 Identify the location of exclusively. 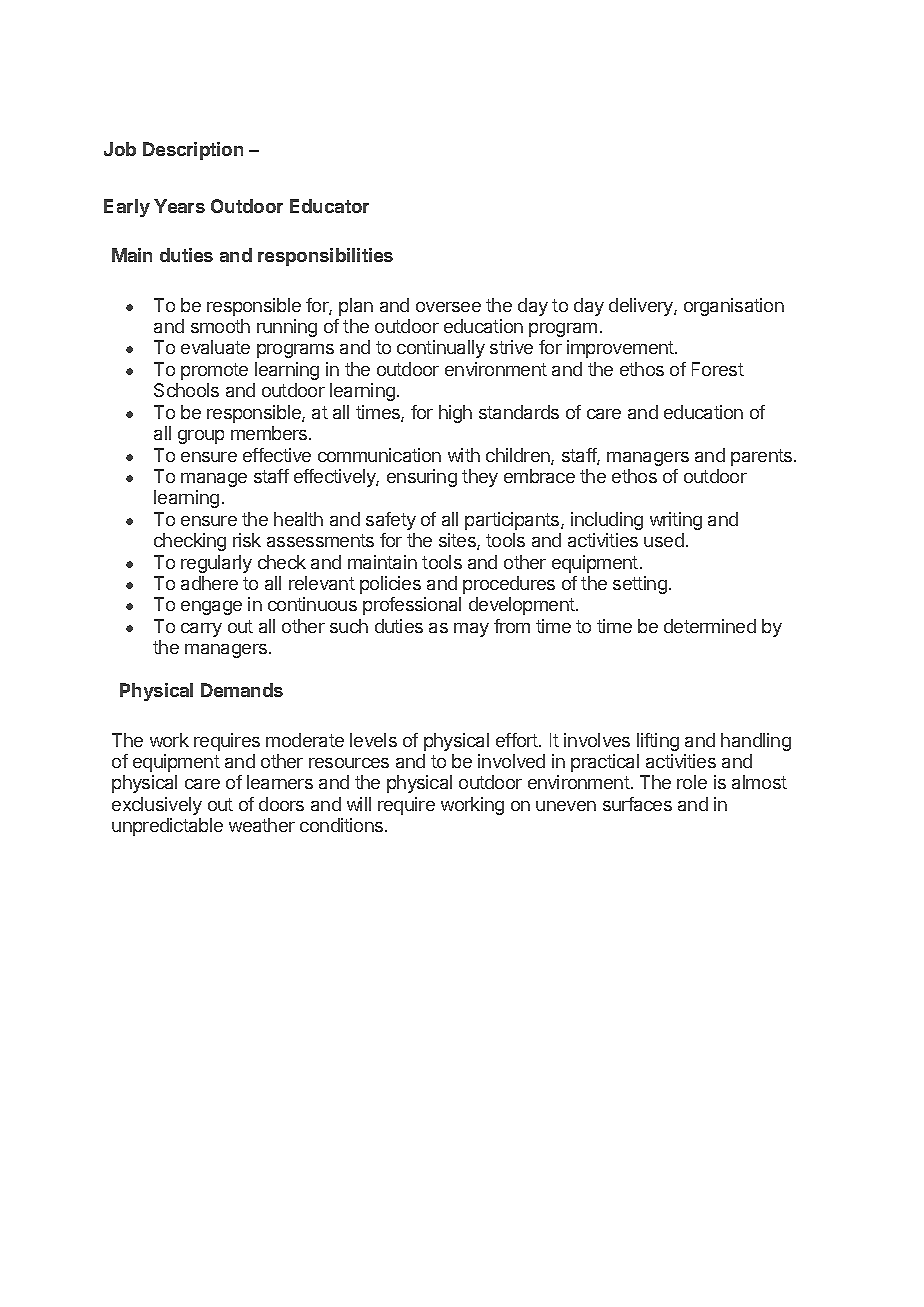
(157, 806).
